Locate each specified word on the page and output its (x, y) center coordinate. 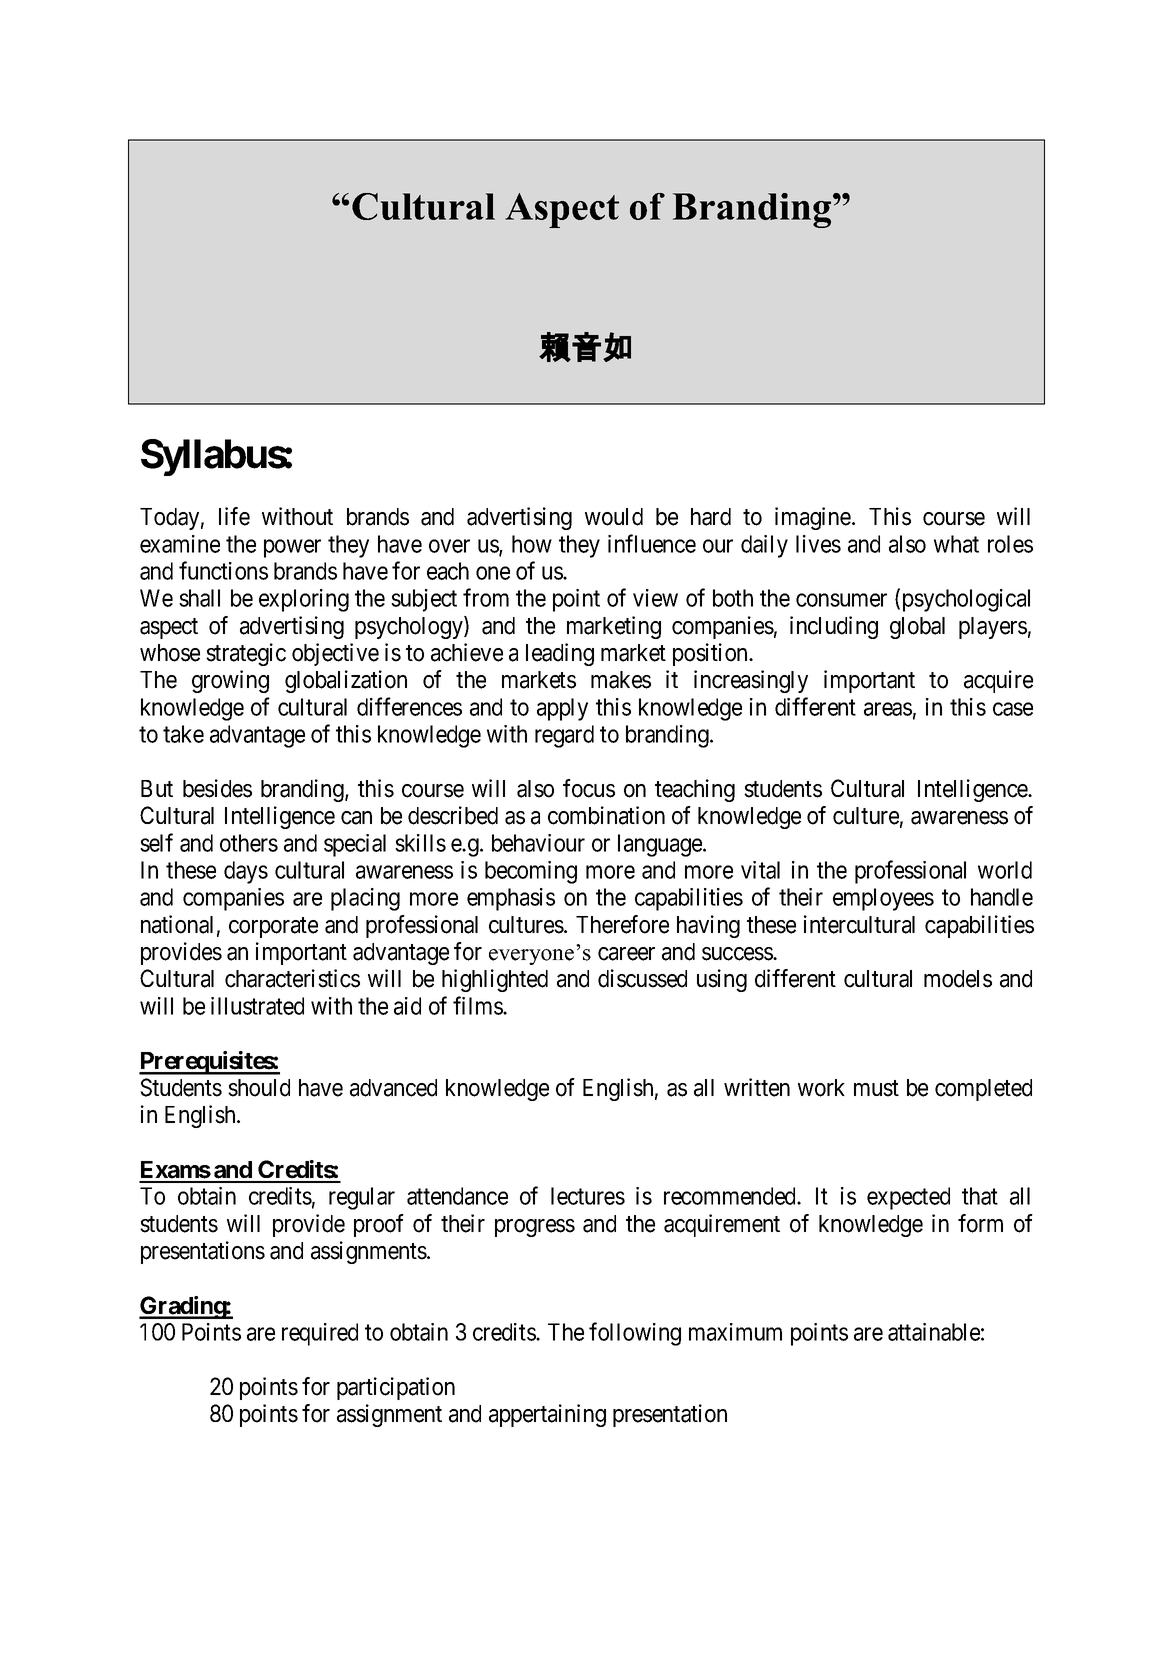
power (292, 548)
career (626, 954)
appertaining (547, 1415)
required (320, 1334)
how (532, 544)
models (958, 979)
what (956, 544)
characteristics (292, 978)
